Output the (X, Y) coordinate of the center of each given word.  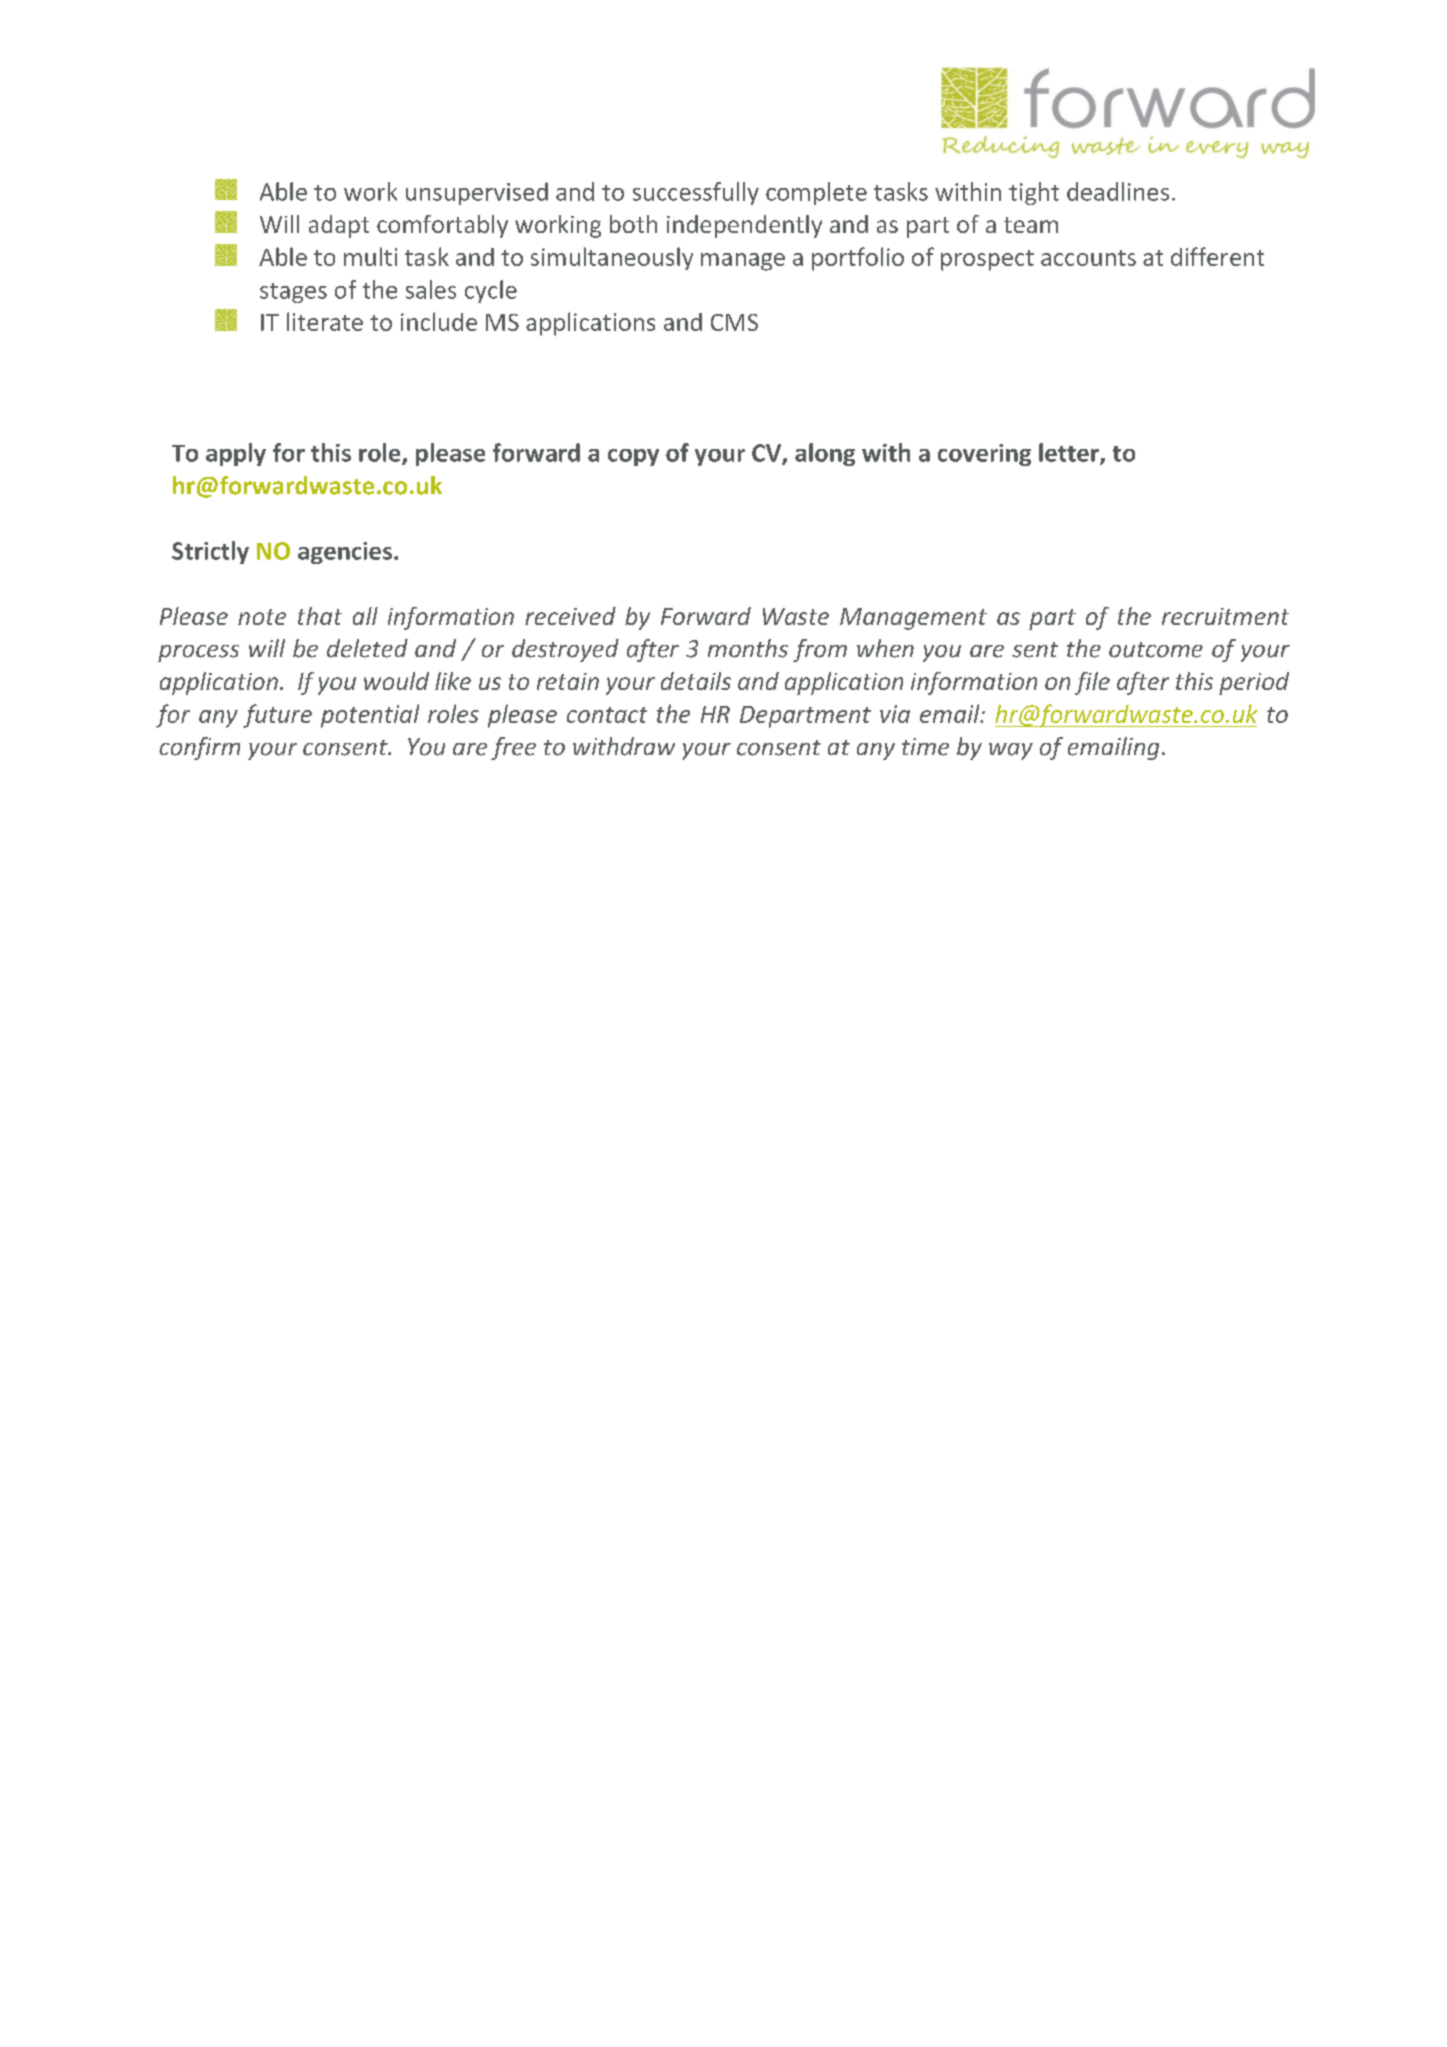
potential (370, 716)
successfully (696, 193)
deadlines (1118, 191)
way (1011, 751)
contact (607, 715)
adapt (339, 226)
